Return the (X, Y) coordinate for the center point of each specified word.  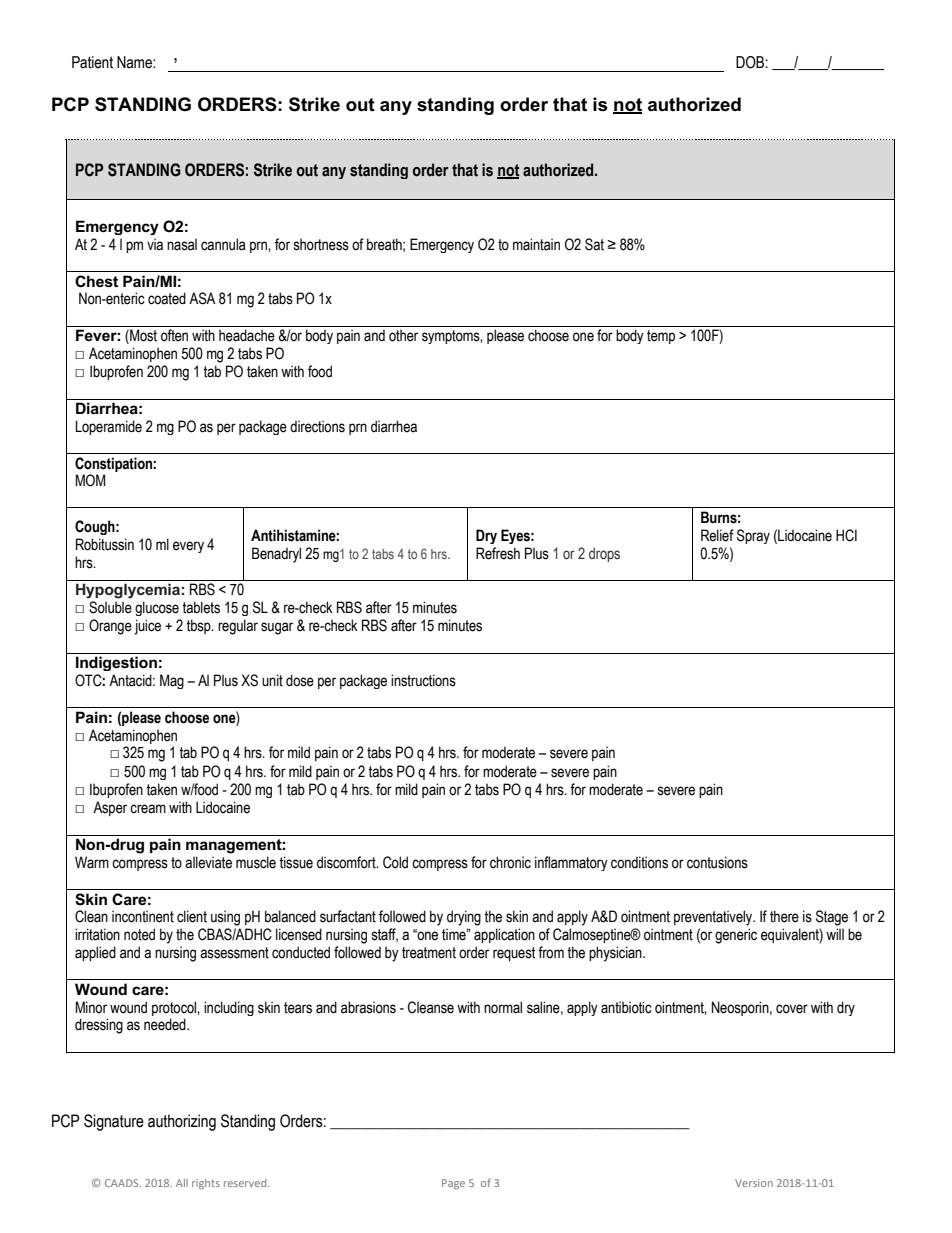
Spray (753, 536)
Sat (594, 244)
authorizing (182, 1122)
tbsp (199, 626)
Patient (92, 62)
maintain (536, 244)
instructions (423, 680)
